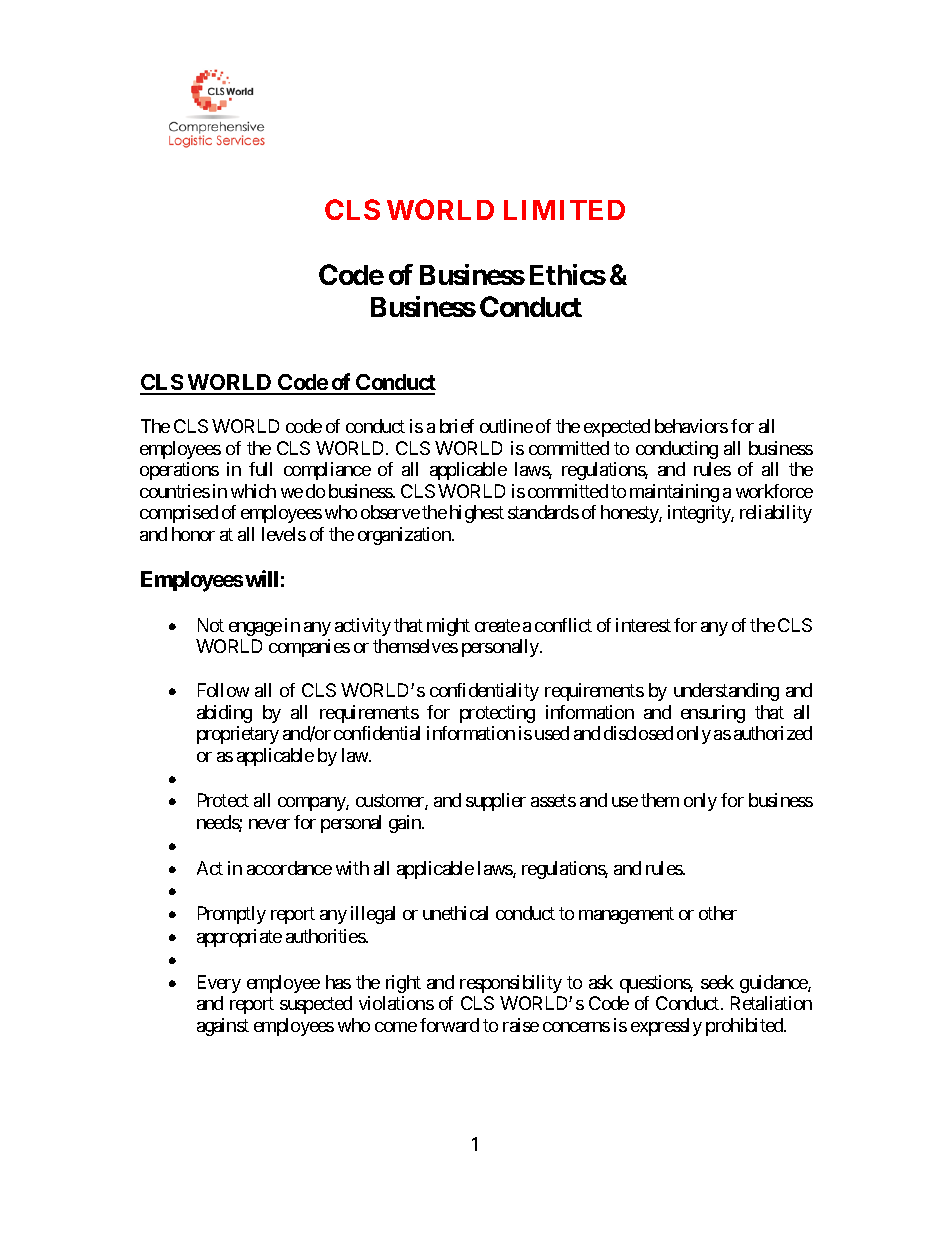  What do you see at coordinates (219, 984) in the screenshot?
I see `Every` at bounding box center [219, 984].
